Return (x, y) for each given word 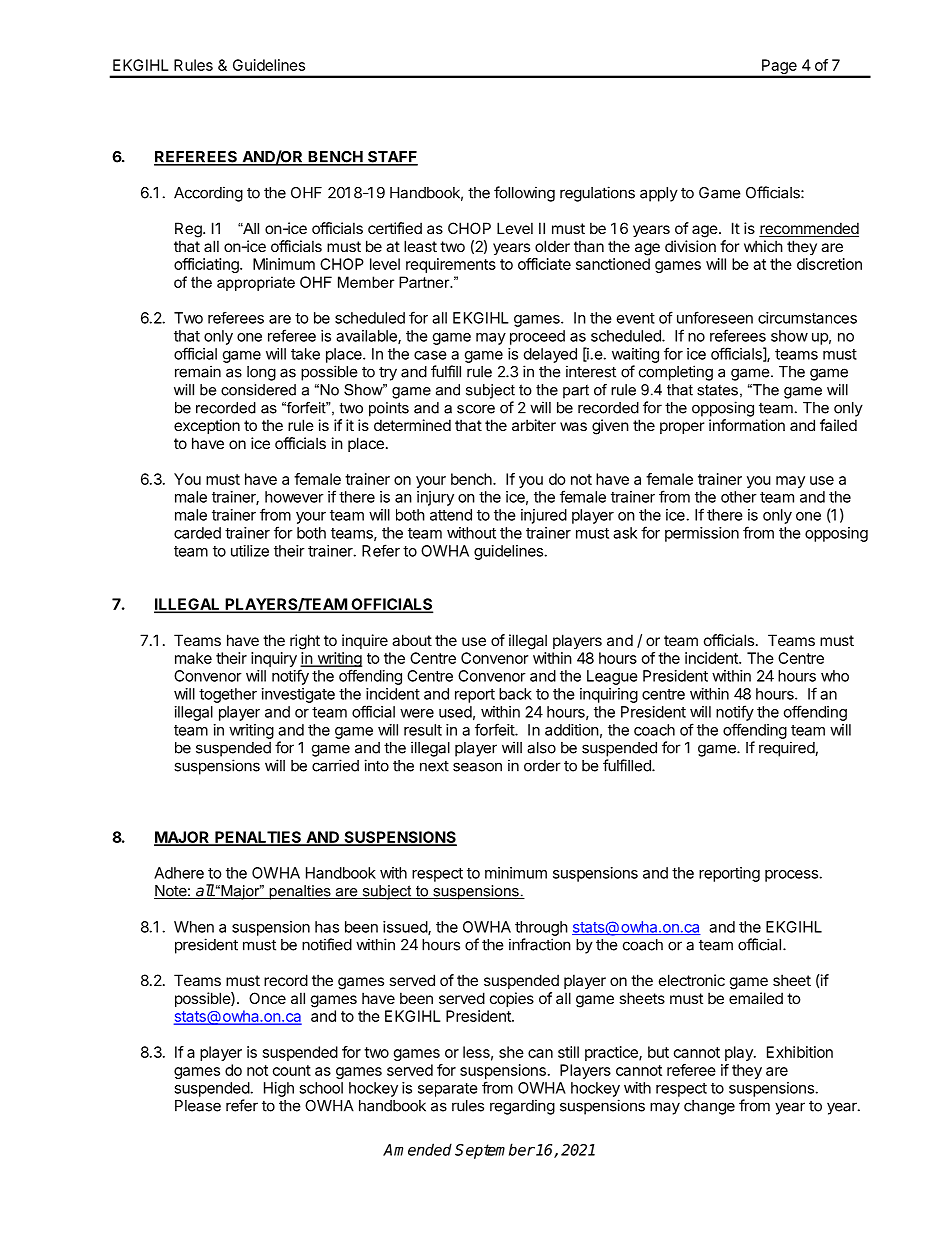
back (515, 694)
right (305, 642)
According (208, 194)
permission (702, 534)
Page (779, 68)
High (279, 1089)
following (524, 194)
